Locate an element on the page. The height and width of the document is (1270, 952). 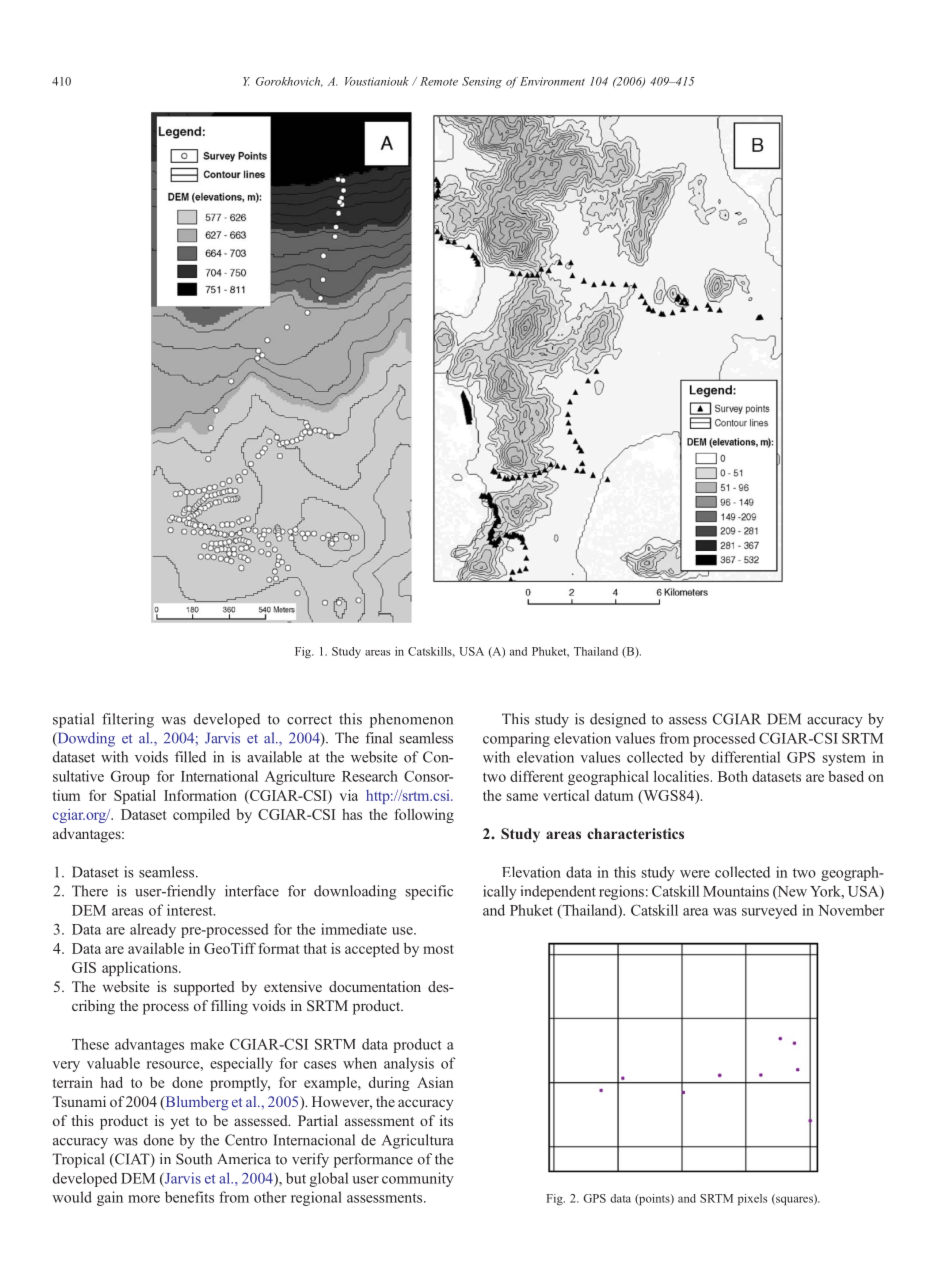
compiled is located at coordinates (201, 816).
